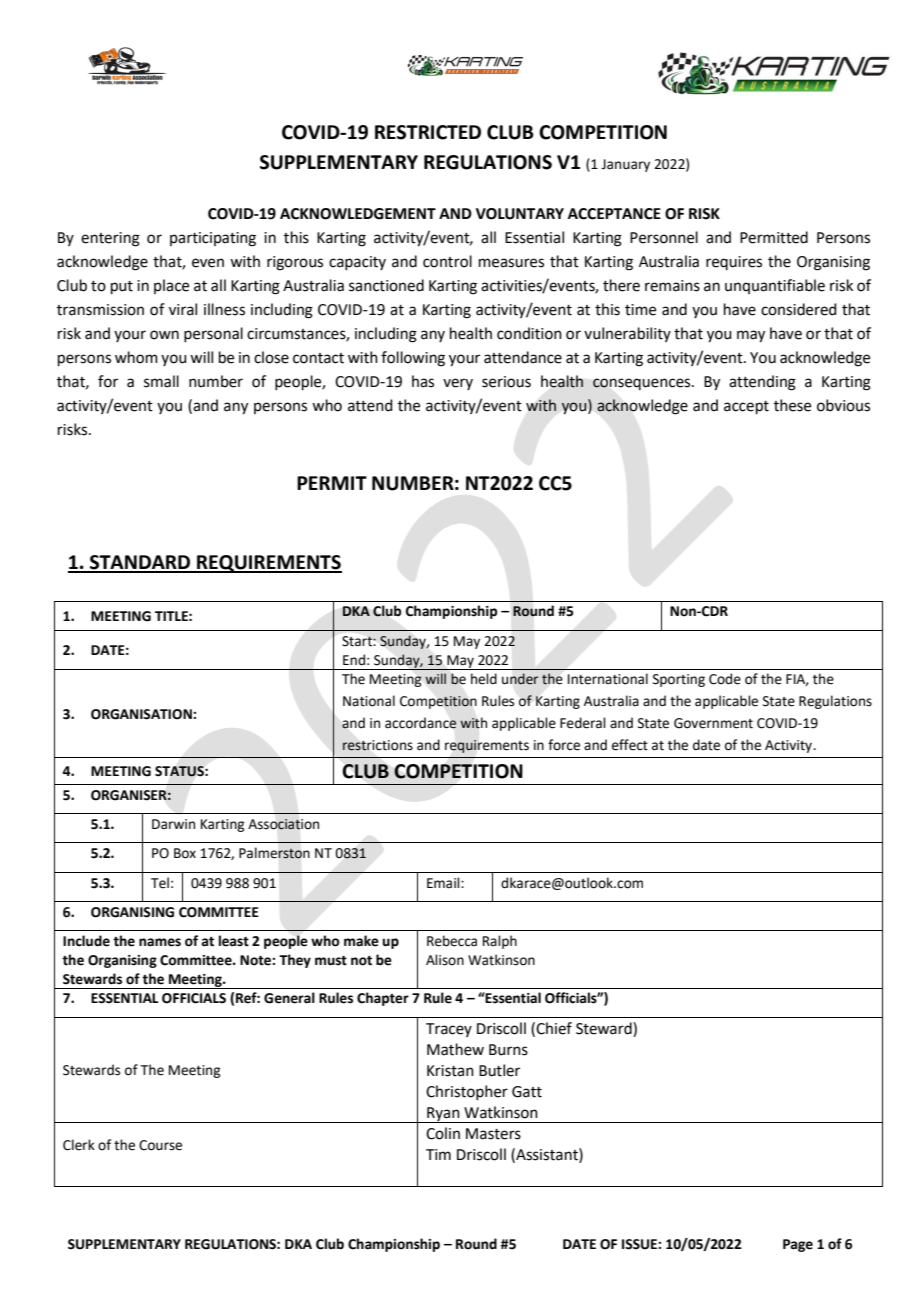 This page has height=1308, width=924. I want to click on ORGANISATION, so click(142, 714).
